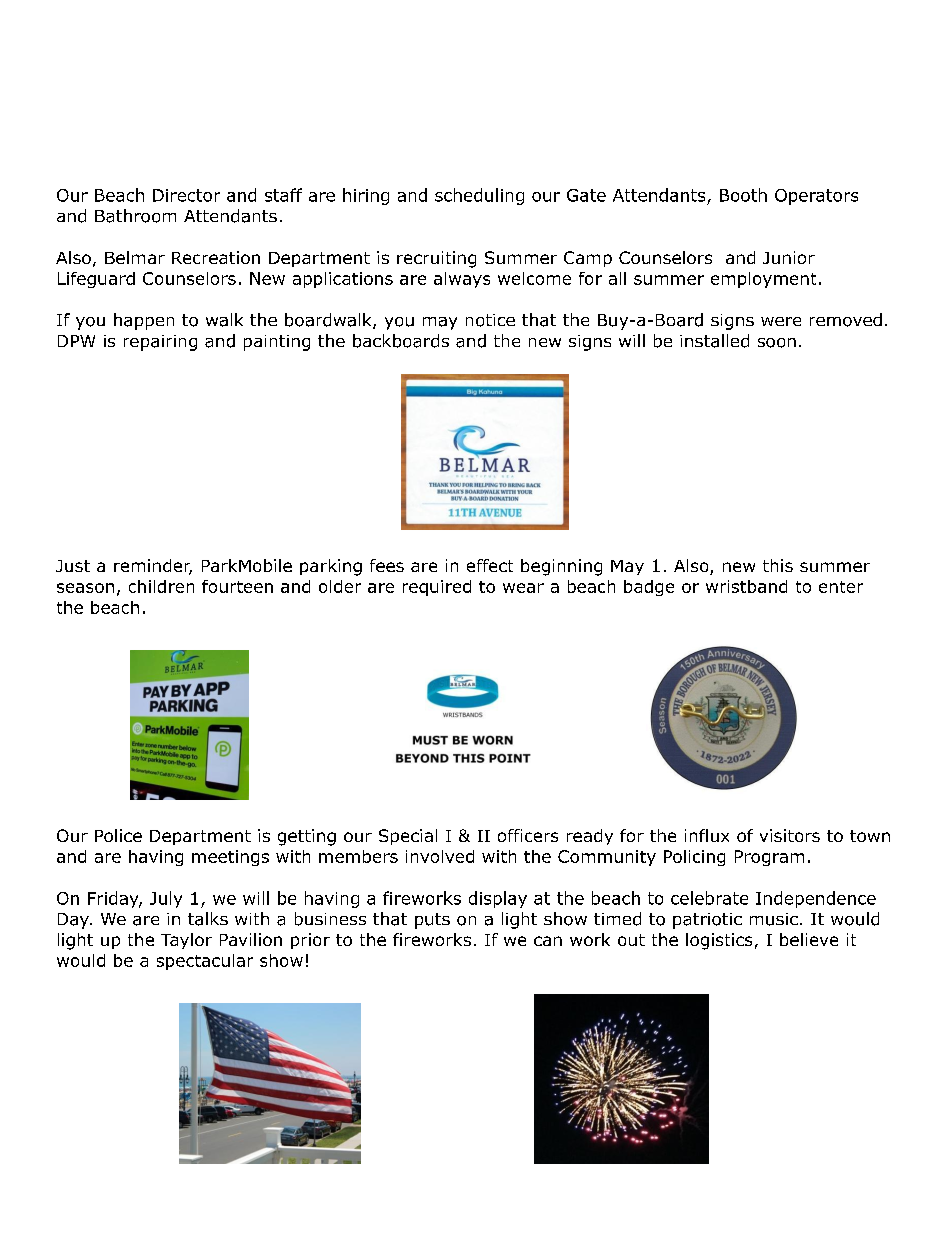  What do you see at coordinates (135, 216) in the screenshot?
I see `Bathroom` at bounding box center [135, 216].
